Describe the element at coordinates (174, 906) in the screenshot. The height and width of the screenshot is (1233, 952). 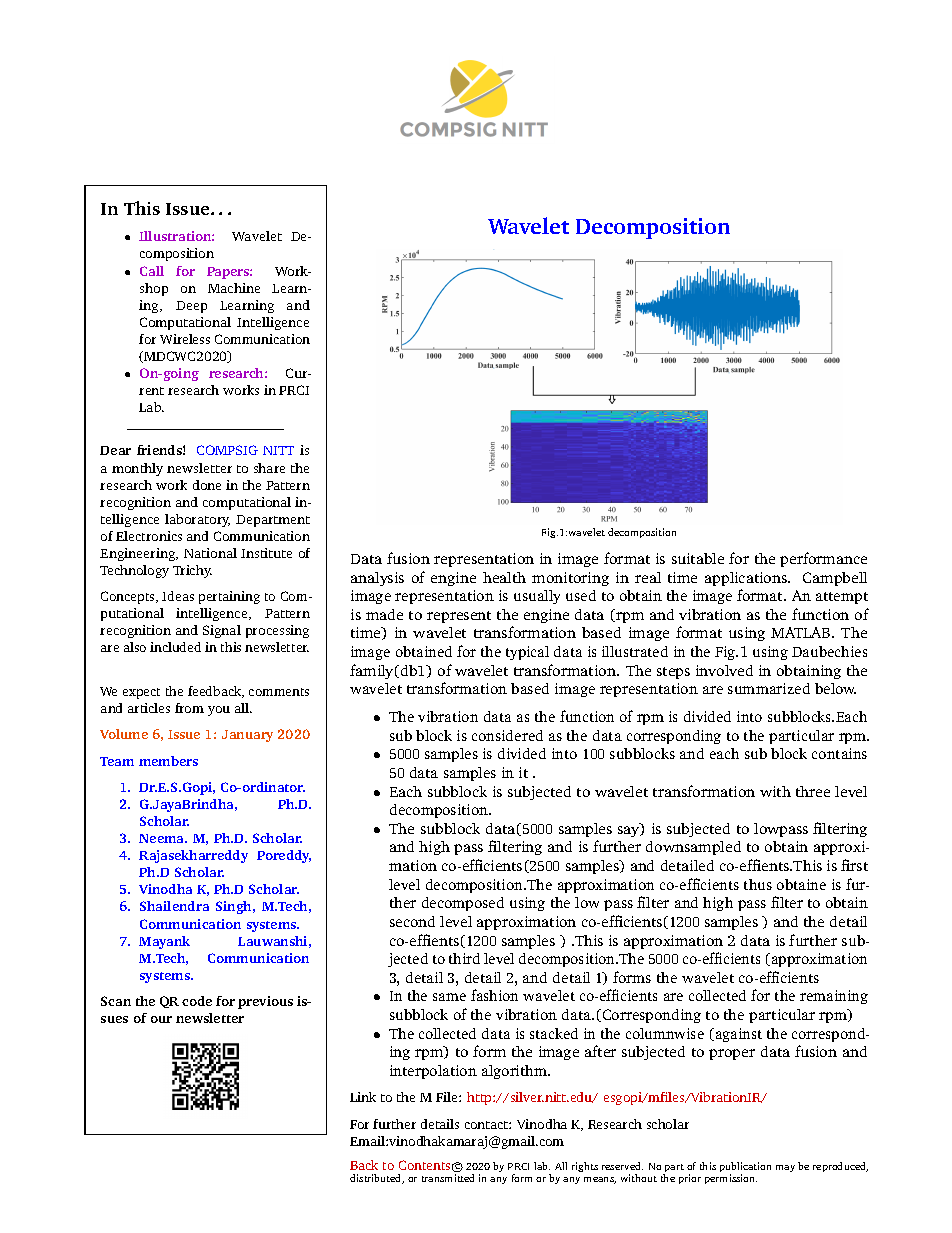
I see `Shailendra` at that location.
